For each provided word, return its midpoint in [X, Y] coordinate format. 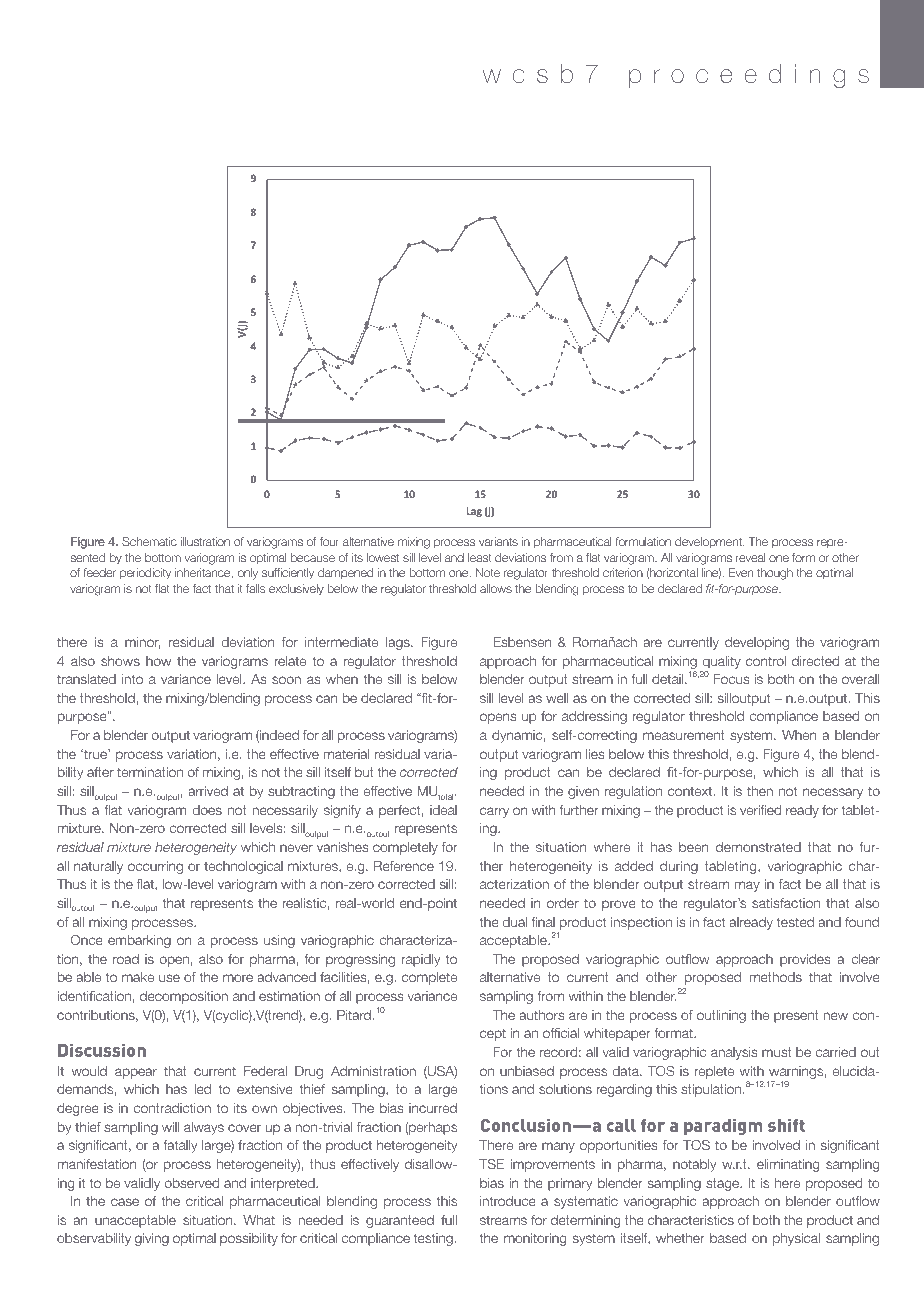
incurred [433, 1108]
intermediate [341, 642]
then [760, 791]
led [203, 1089]
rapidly [421, 960]
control [766, 661]
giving [152, 1239]
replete [714, 1072]
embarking [139, 941]
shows [120, 661]
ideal [443, 810]
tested [795, 922]
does [207, 810]
